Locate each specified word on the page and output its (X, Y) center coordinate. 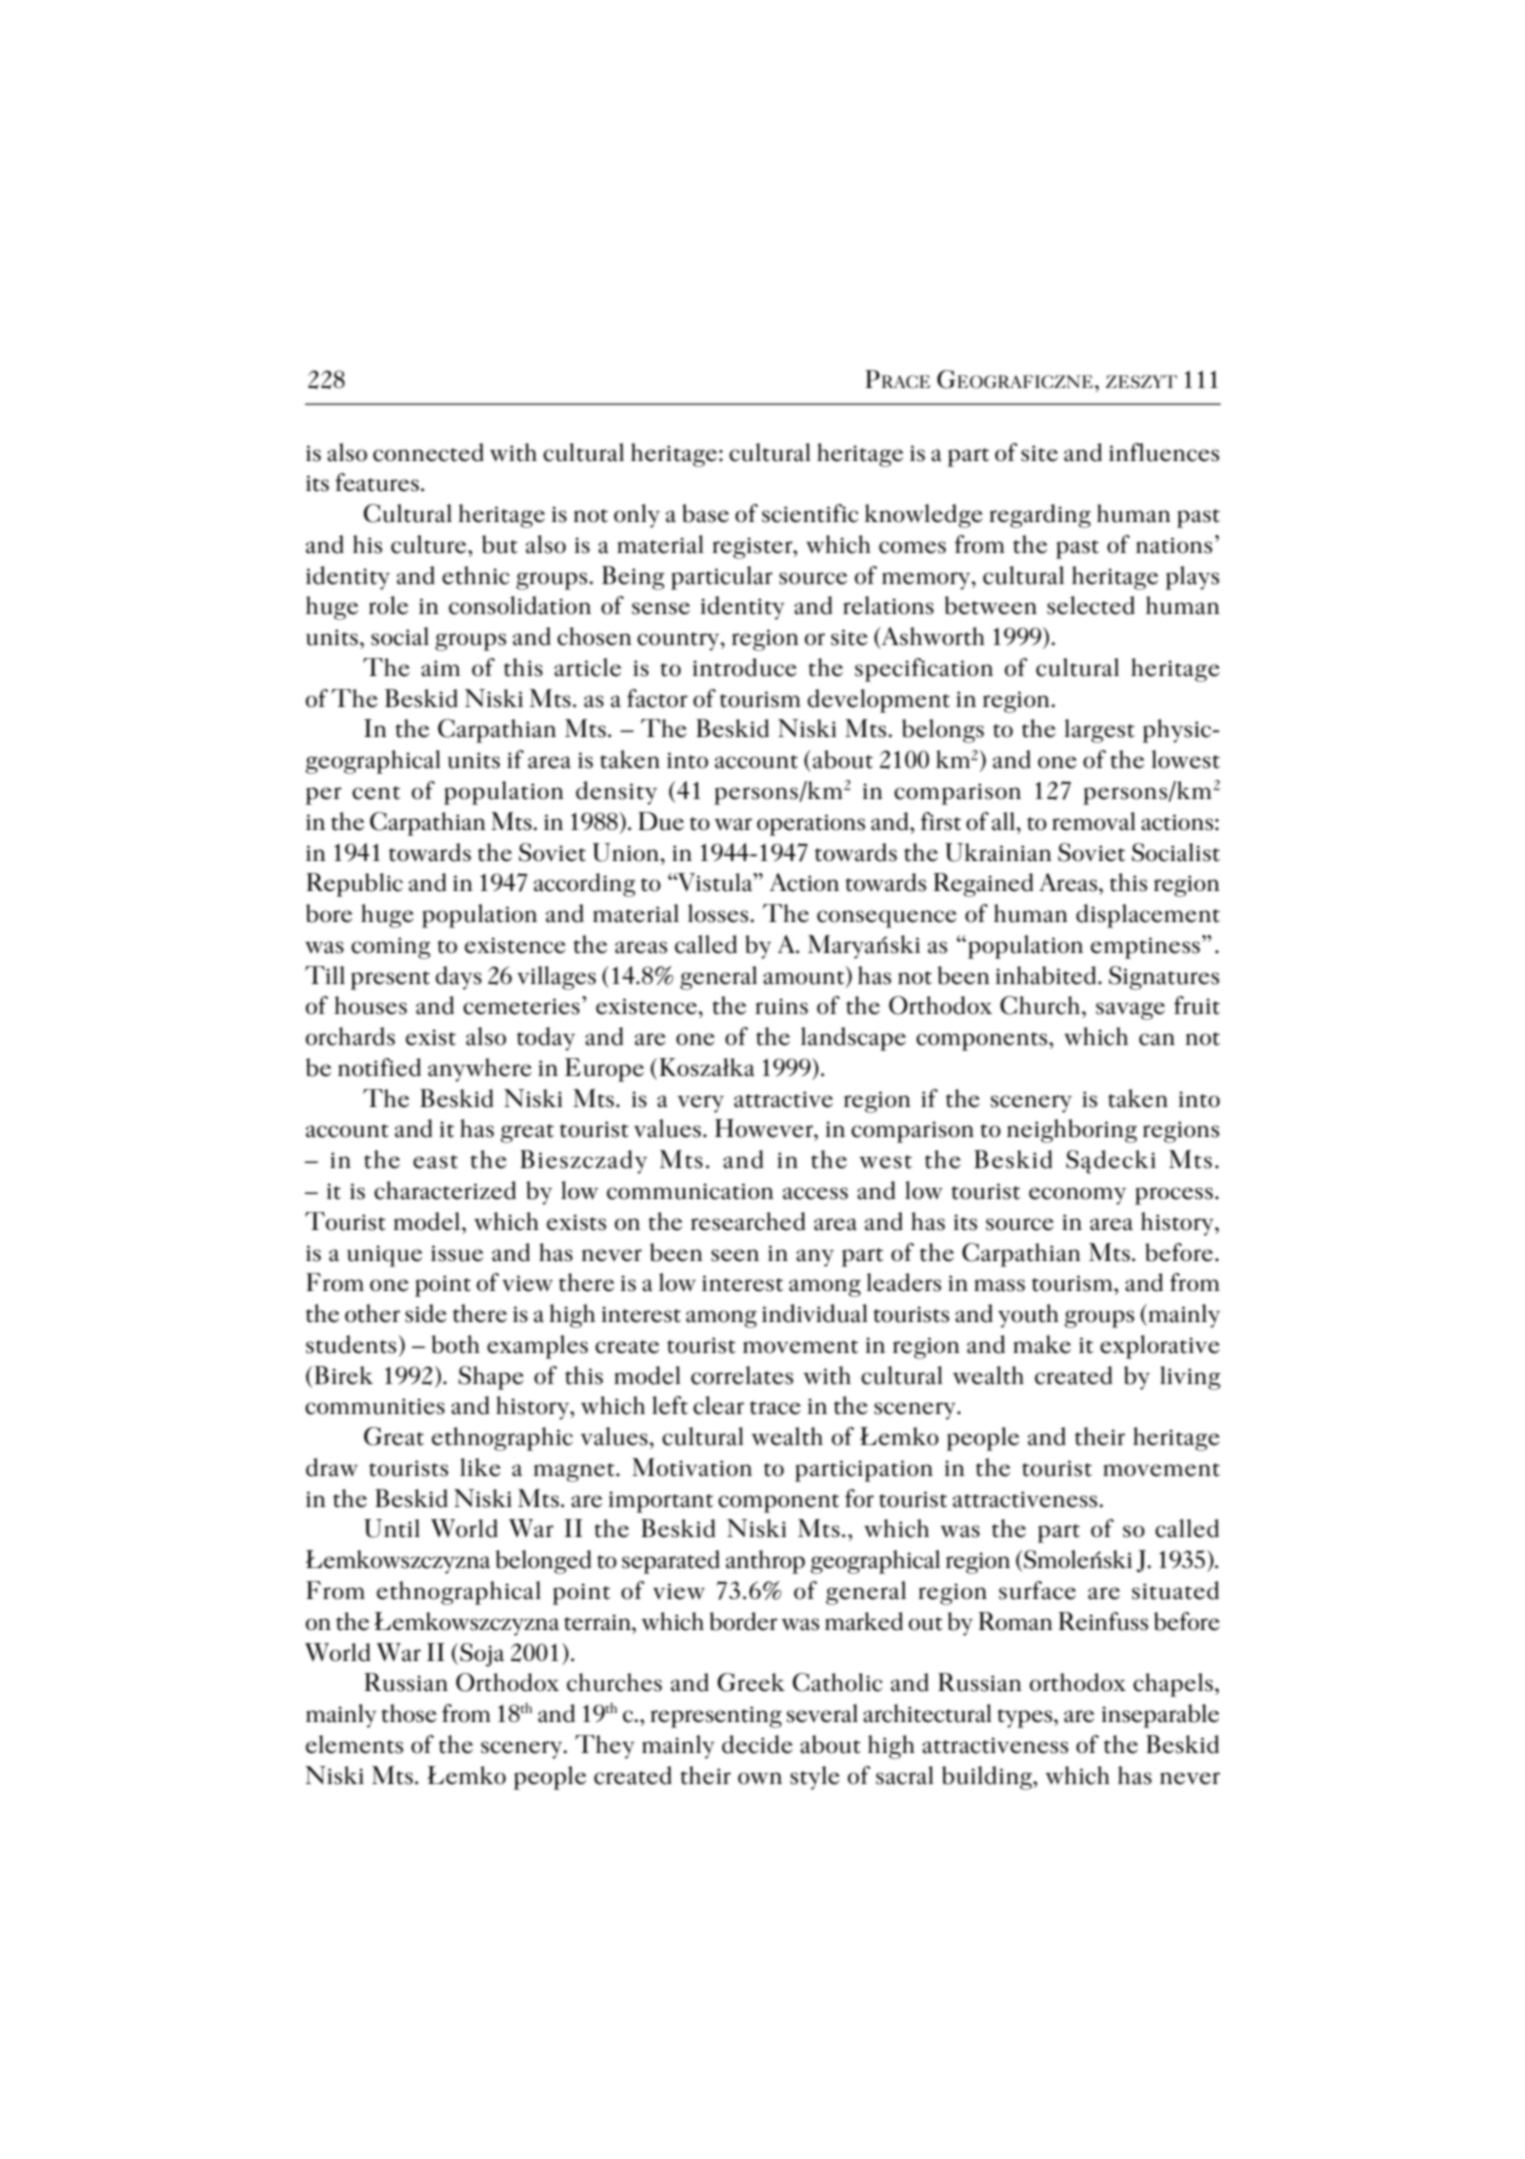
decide (757, 1744)
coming (390, 948)
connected (428, 452)
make (1042, 1344)
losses (719, 913)
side (426, 1313)
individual (815, 1313)
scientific (810, 513)
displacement (1148, 916)
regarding (1040, 516)
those (409, 1713)
